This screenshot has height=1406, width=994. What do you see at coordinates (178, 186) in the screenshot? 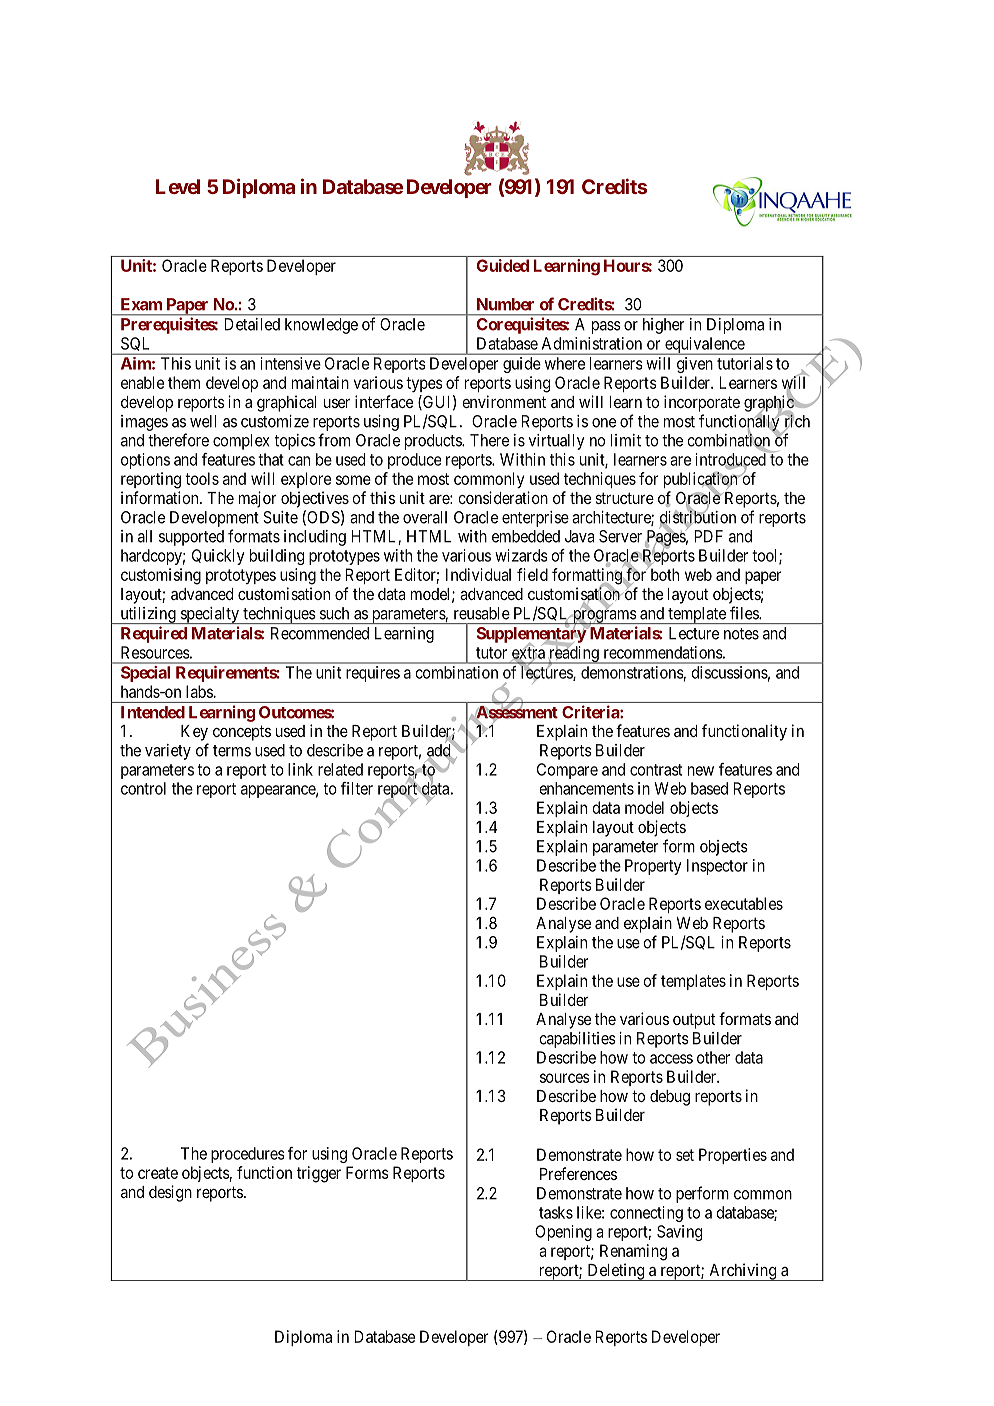
I see `Level` at bounding box center [178, 186].
